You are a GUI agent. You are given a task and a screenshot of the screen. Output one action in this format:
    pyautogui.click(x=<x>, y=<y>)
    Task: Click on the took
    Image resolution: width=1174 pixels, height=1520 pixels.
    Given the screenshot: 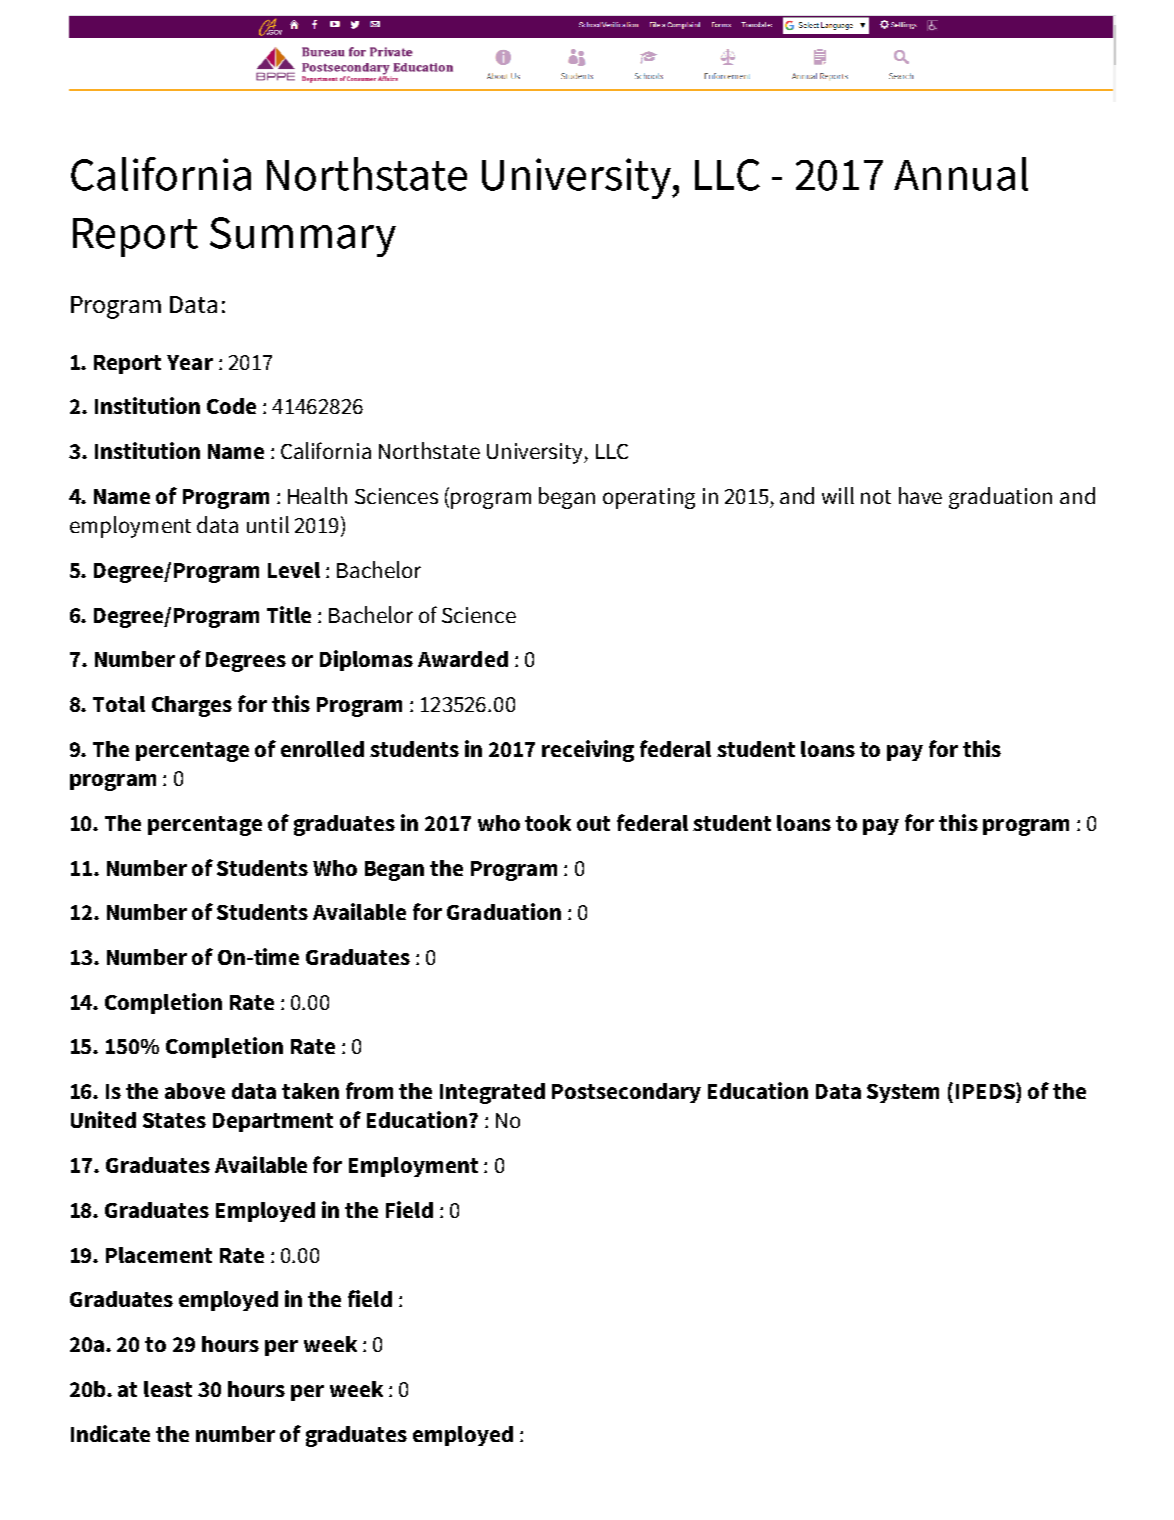 What is the action you would take?
    pyautogui.click(x=548, y=823)
